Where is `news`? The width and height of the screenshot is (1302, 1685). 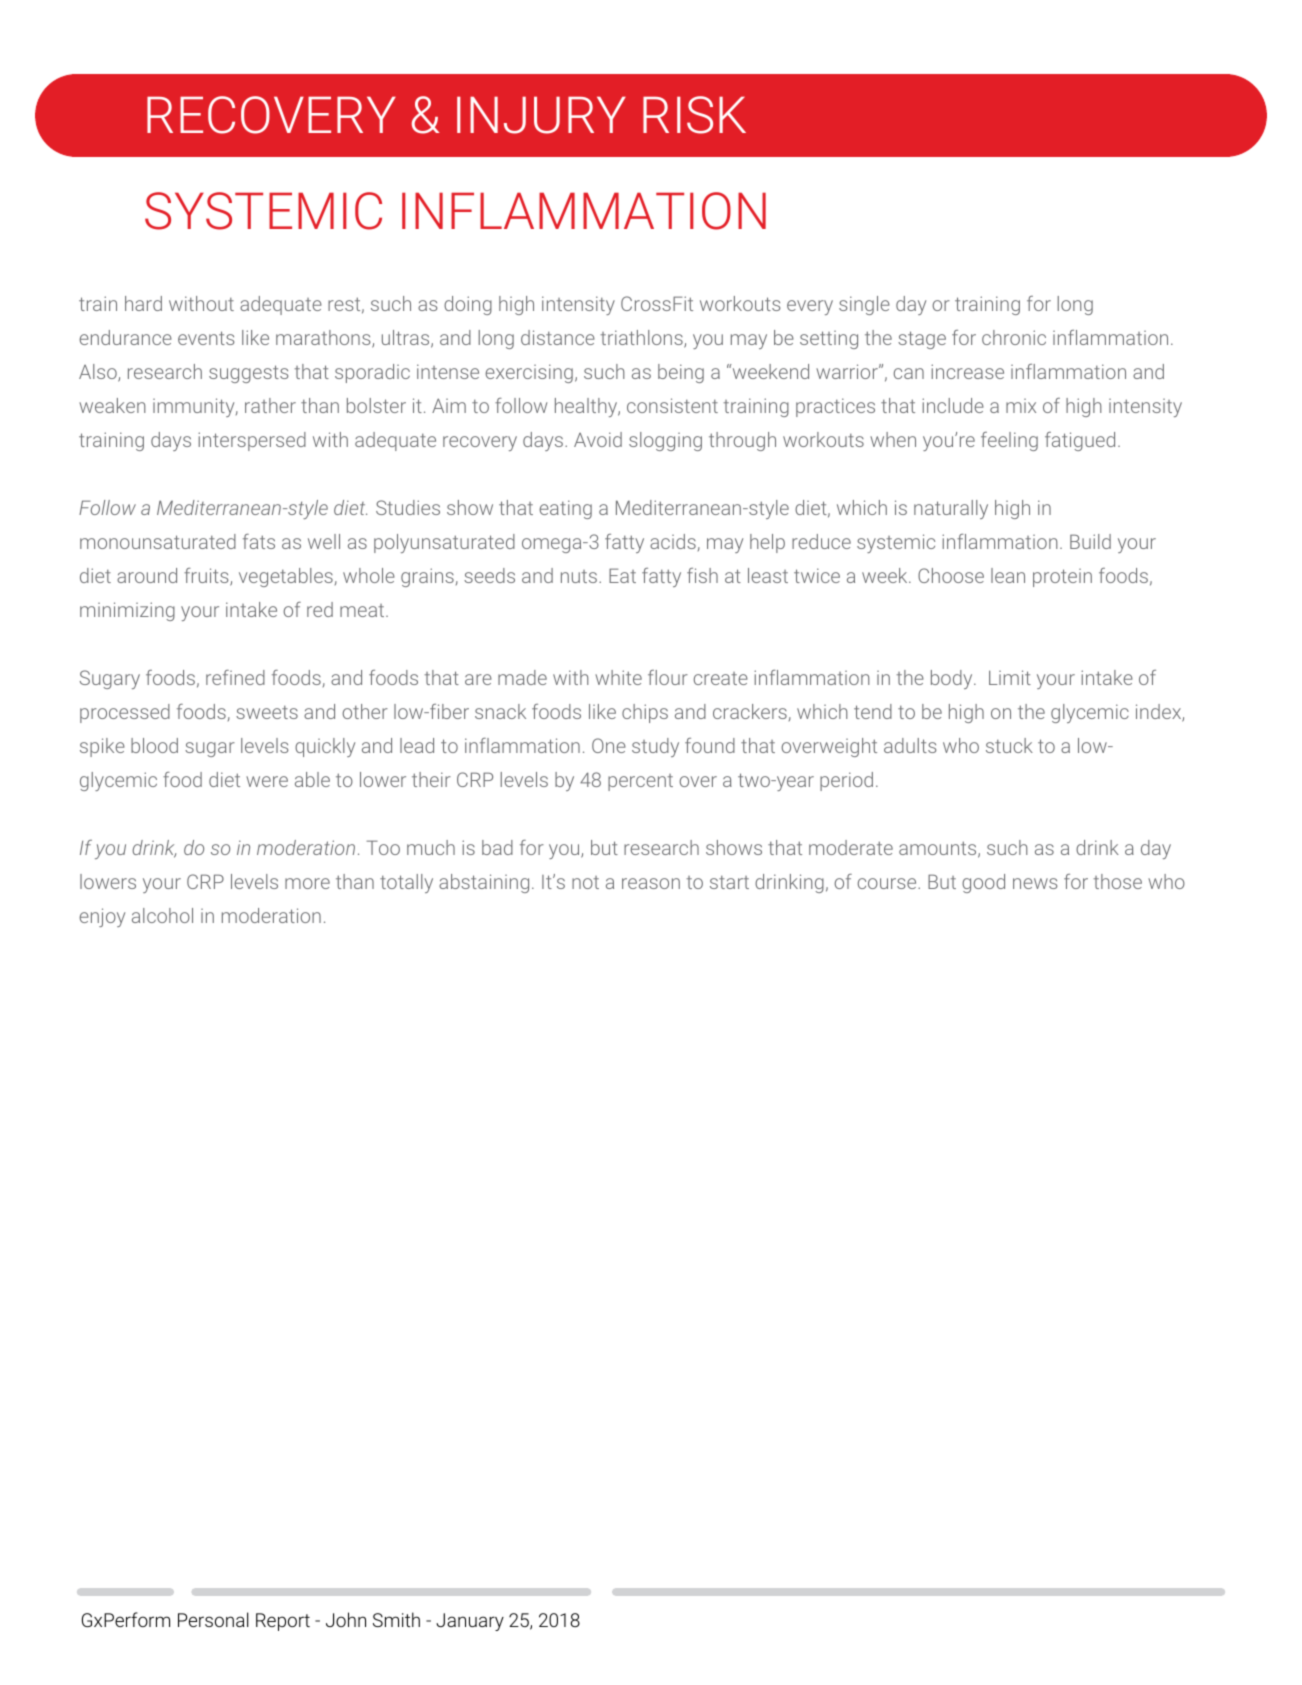 news is located at coordinates (1035, 883).
